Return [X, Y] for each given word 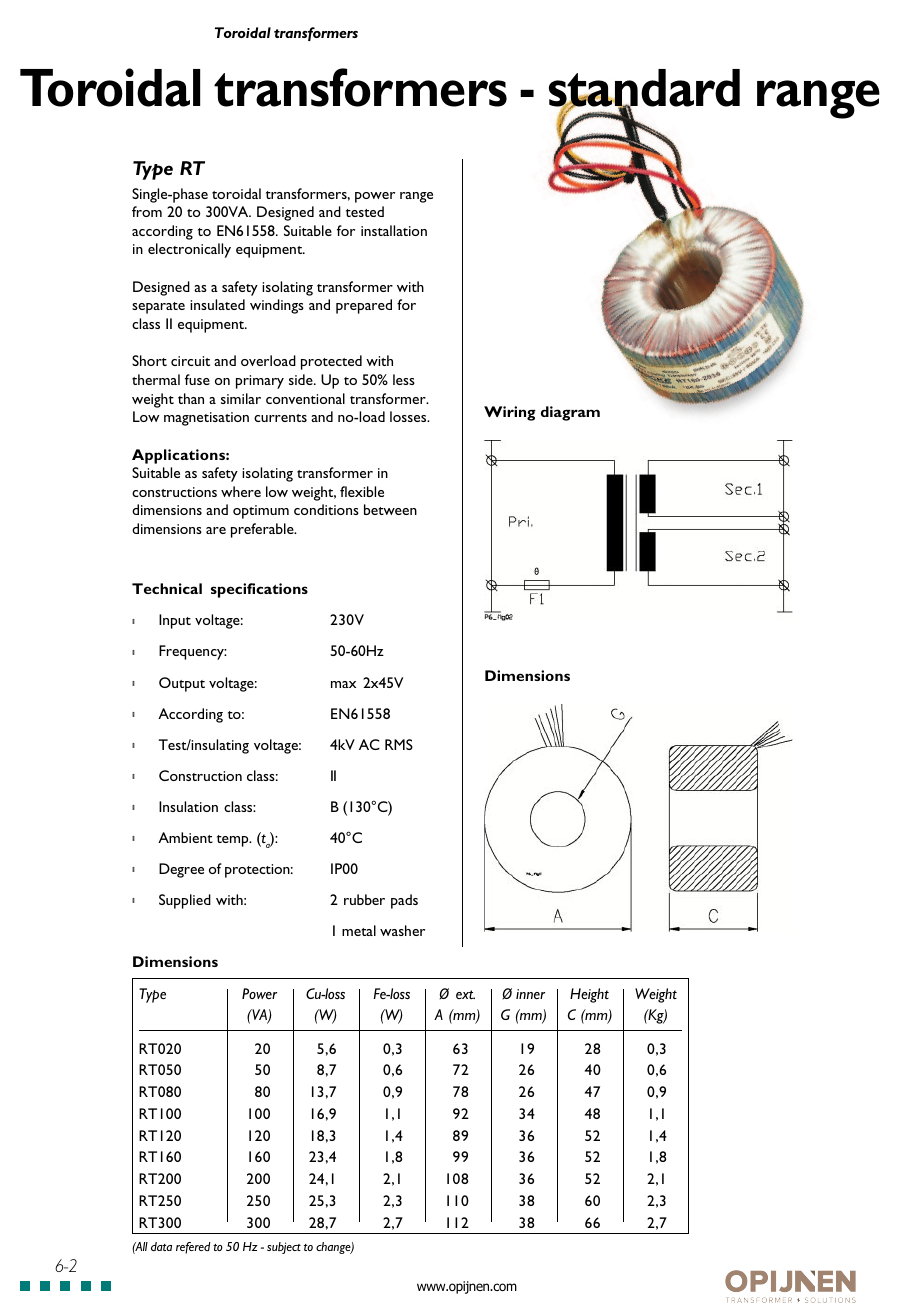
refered [193, 1248]
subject [284, 1248]
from [147, 211]
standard [644, 89]
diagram [570, 413]
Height [589, 995]
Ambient [185, 837]
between [390, 509]
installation [394, 230]
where [241, 491]
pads [404, 901]
